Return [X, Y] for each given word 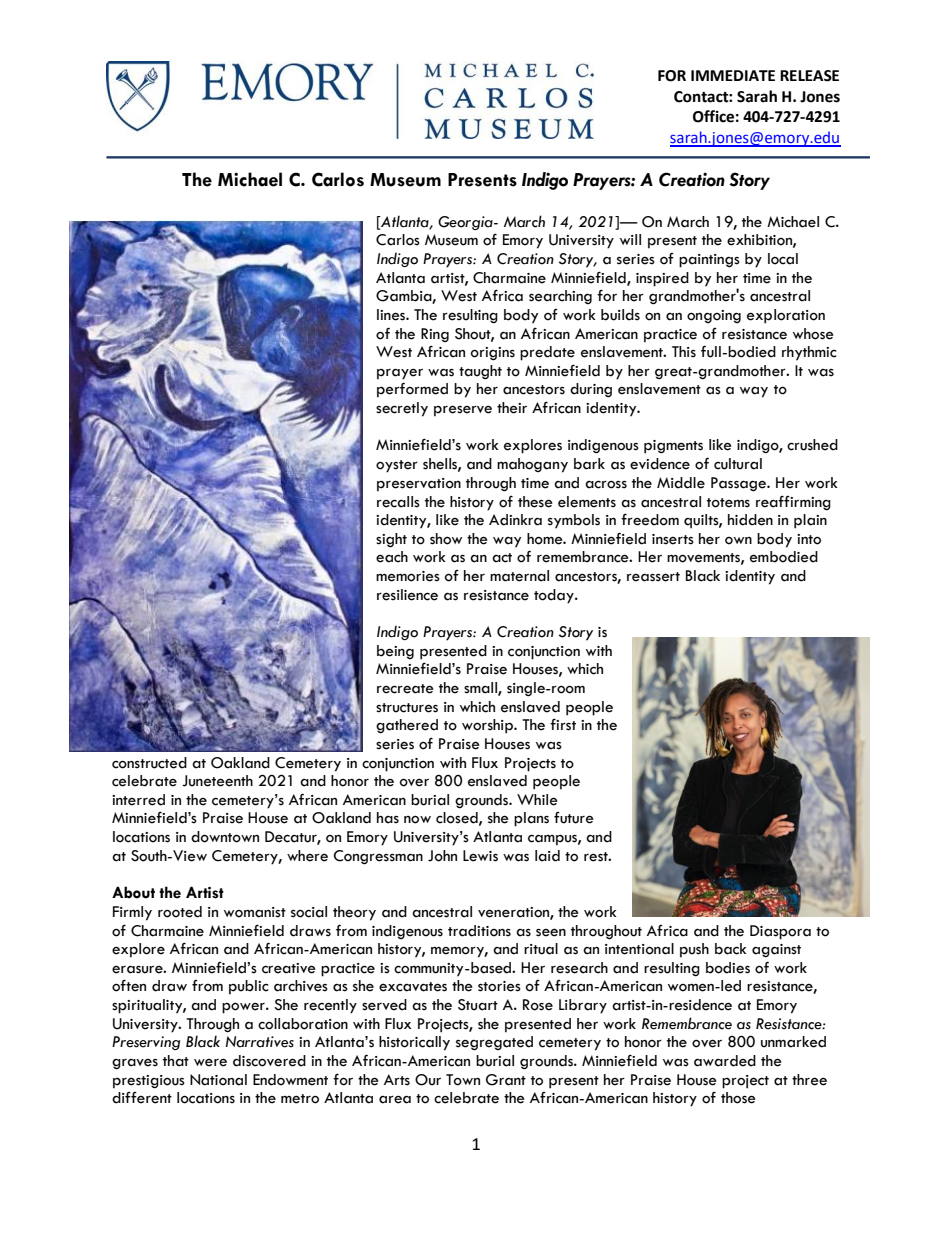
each [392, 557]
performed [412, 390]
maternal [519, 576]
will [630, 239]
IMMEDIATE [733, 75]
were [210, 1062]
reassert [653, 577]
